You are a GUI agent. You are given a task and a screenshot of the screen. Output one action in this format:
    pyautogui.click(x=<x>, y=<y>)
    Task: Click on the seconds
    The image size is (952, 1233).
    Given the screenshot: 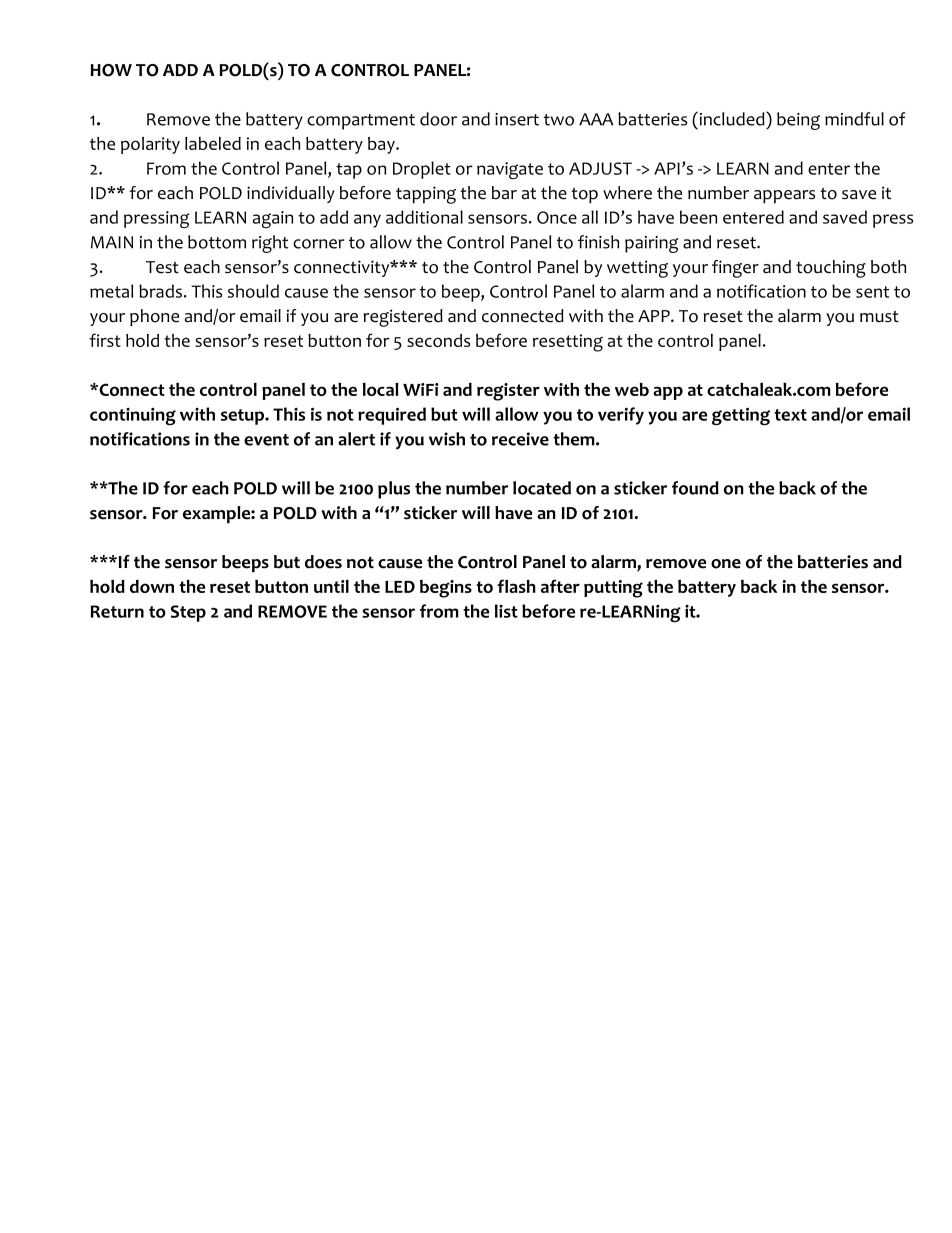 What is the action you would take?
    pyautogui.click(x=438, y=340)
